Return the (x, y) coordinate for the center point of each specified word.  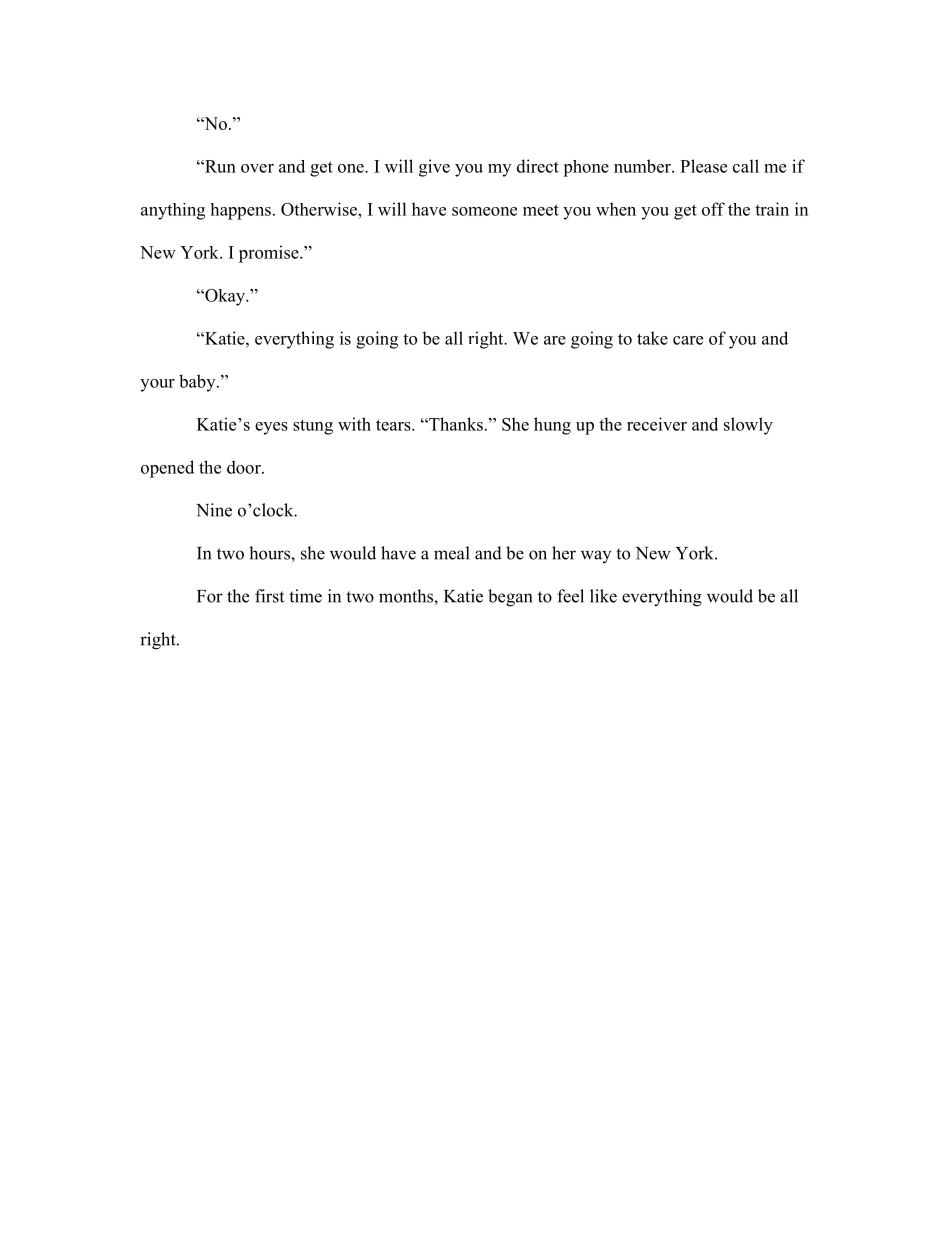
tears (394, 425)
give (434, 168)
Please (703, 166)
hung (552, 426)
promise (270, 254)
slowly (748, 426)
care (688, 340)
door (245, 467)
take (652, 338)
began (510, 598)
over (257, 168)
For (210, 596)
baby (198, 383)
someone (484, 211)
